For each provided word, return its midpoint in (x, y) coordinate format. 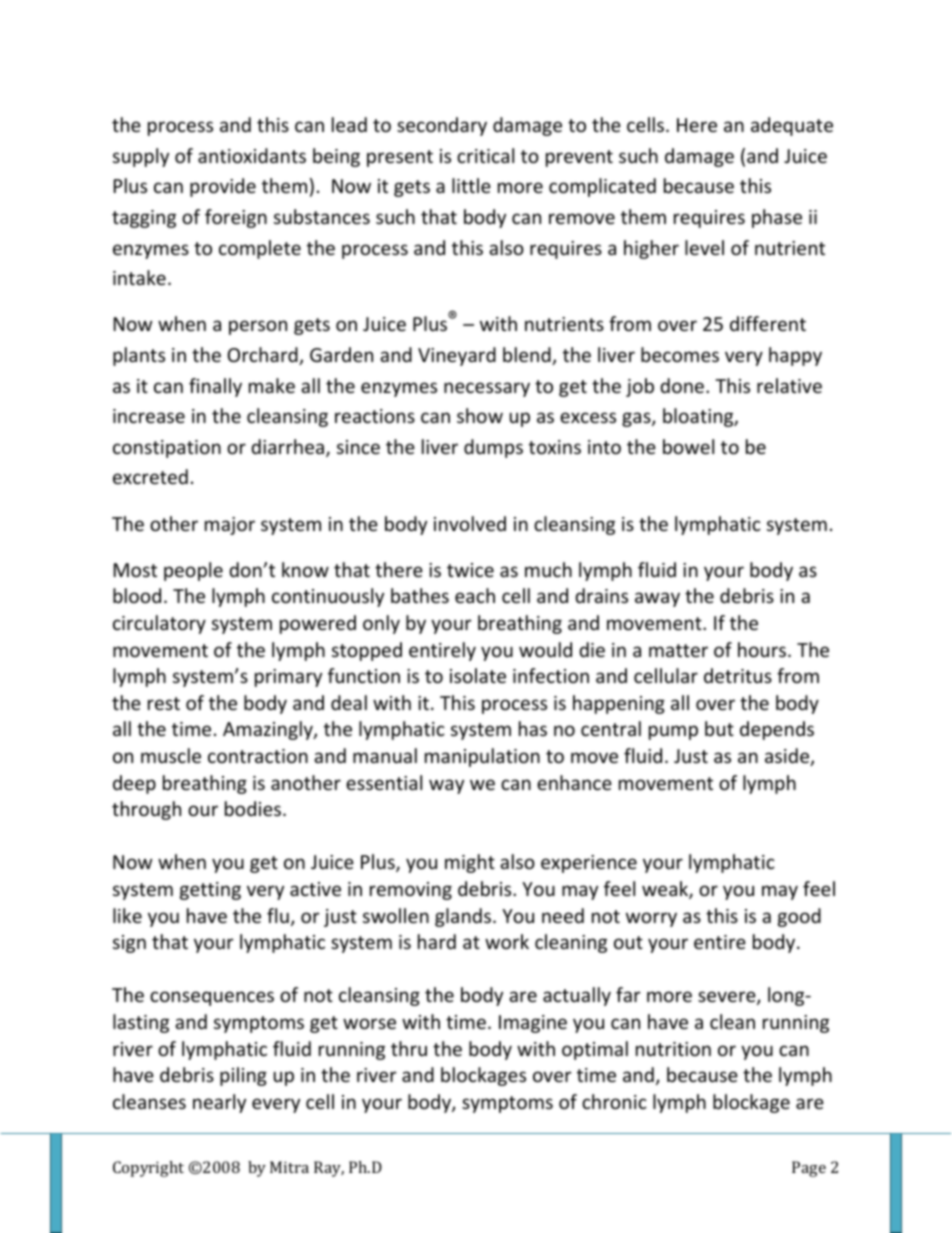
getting (210, 891)
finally (215, 387)
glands (463, 917)
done (682, 385)
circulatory (159, 624)
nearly (219, 1103)
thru (409, 1048)
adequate (792, 126)
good (799, 917)
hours (763, 649)
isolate (478, 675)
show (480, 415)
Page (809, 1169)
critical (485, 155)
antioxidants (252, 155)
